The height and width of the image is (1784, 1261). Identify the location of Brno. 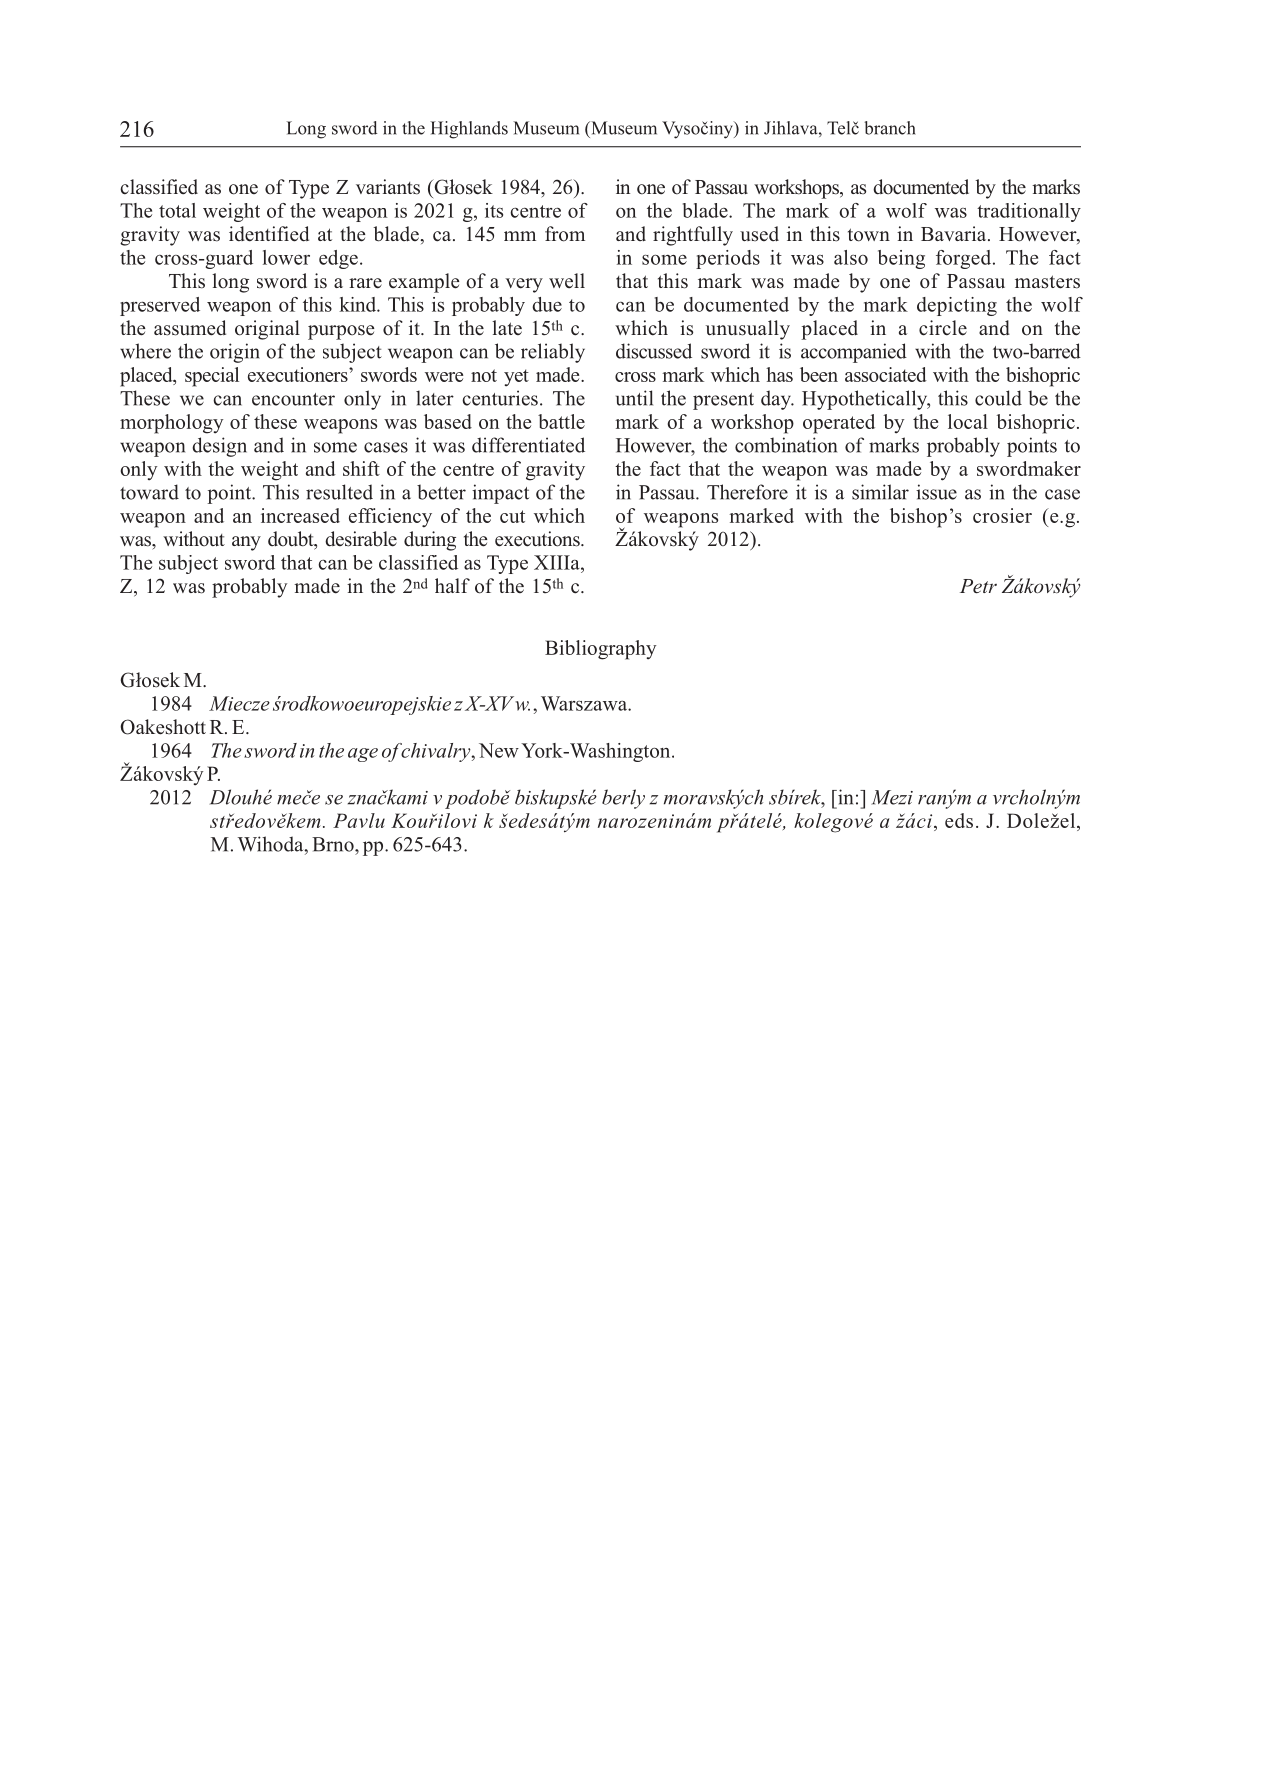
(334, 844).
